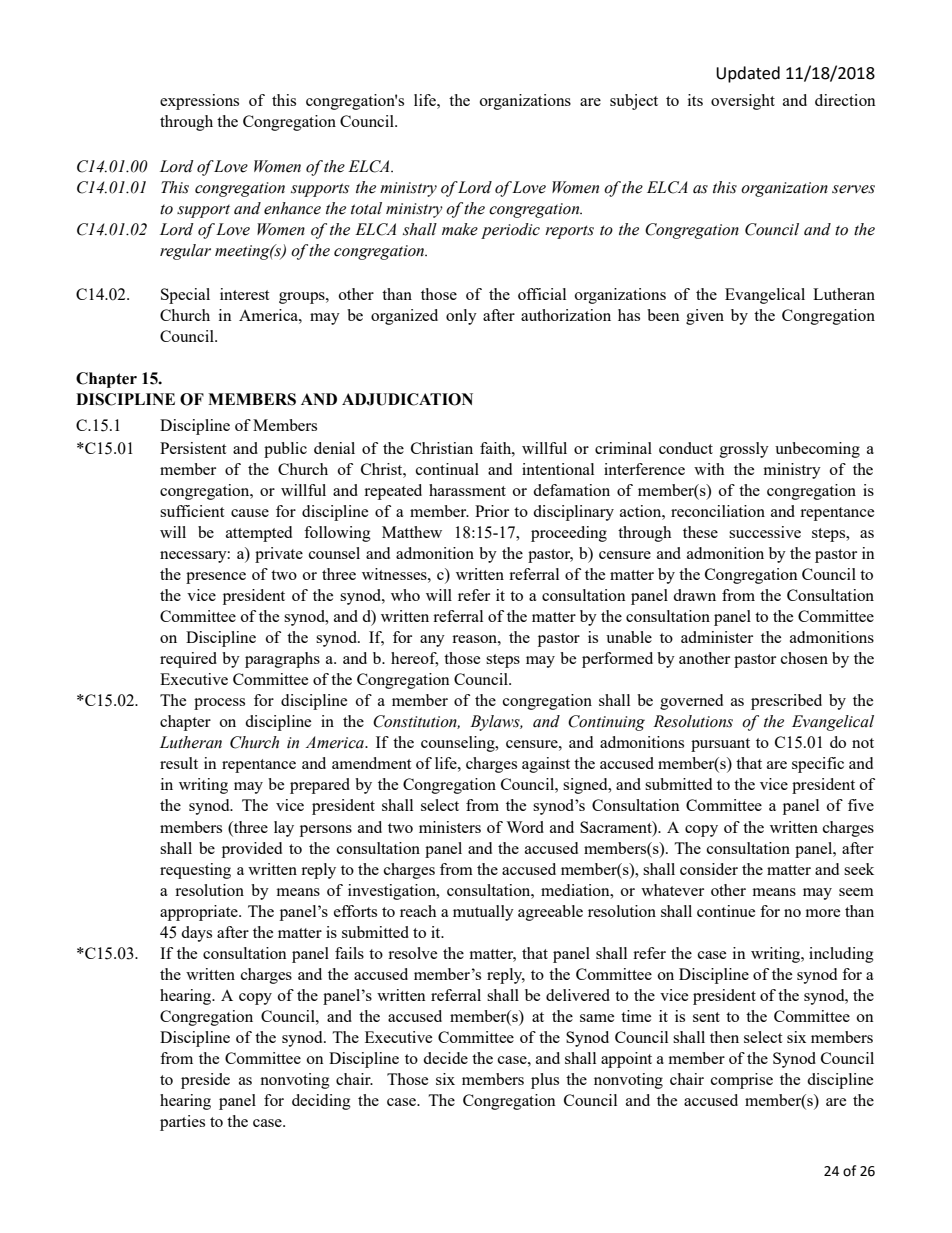 The width and height of the image is (952, 1233). Describe the element at coordinates (216, 578) in the image. I see `presence` at that location.
